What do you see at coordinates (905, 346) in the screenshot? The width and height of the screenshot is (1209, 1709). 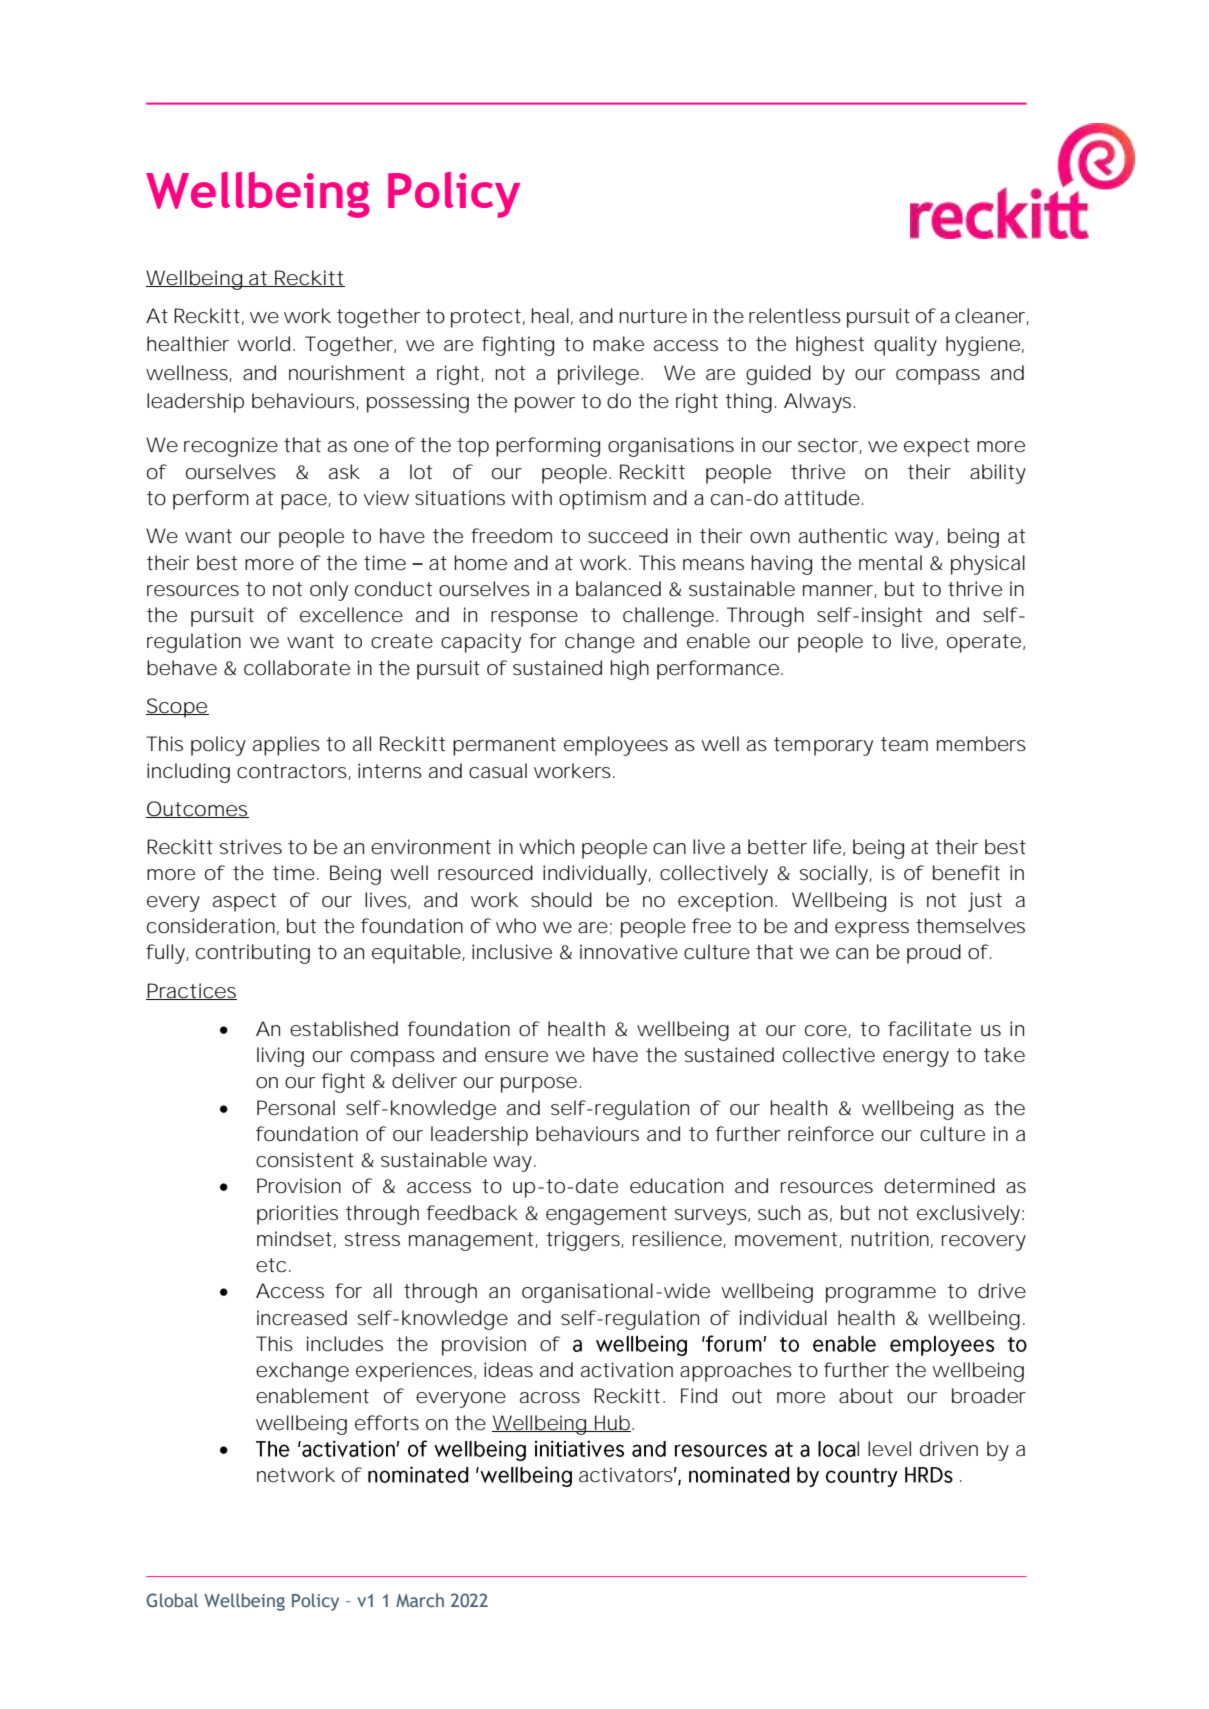 I see `quality` at bounding box center [905, 346].
